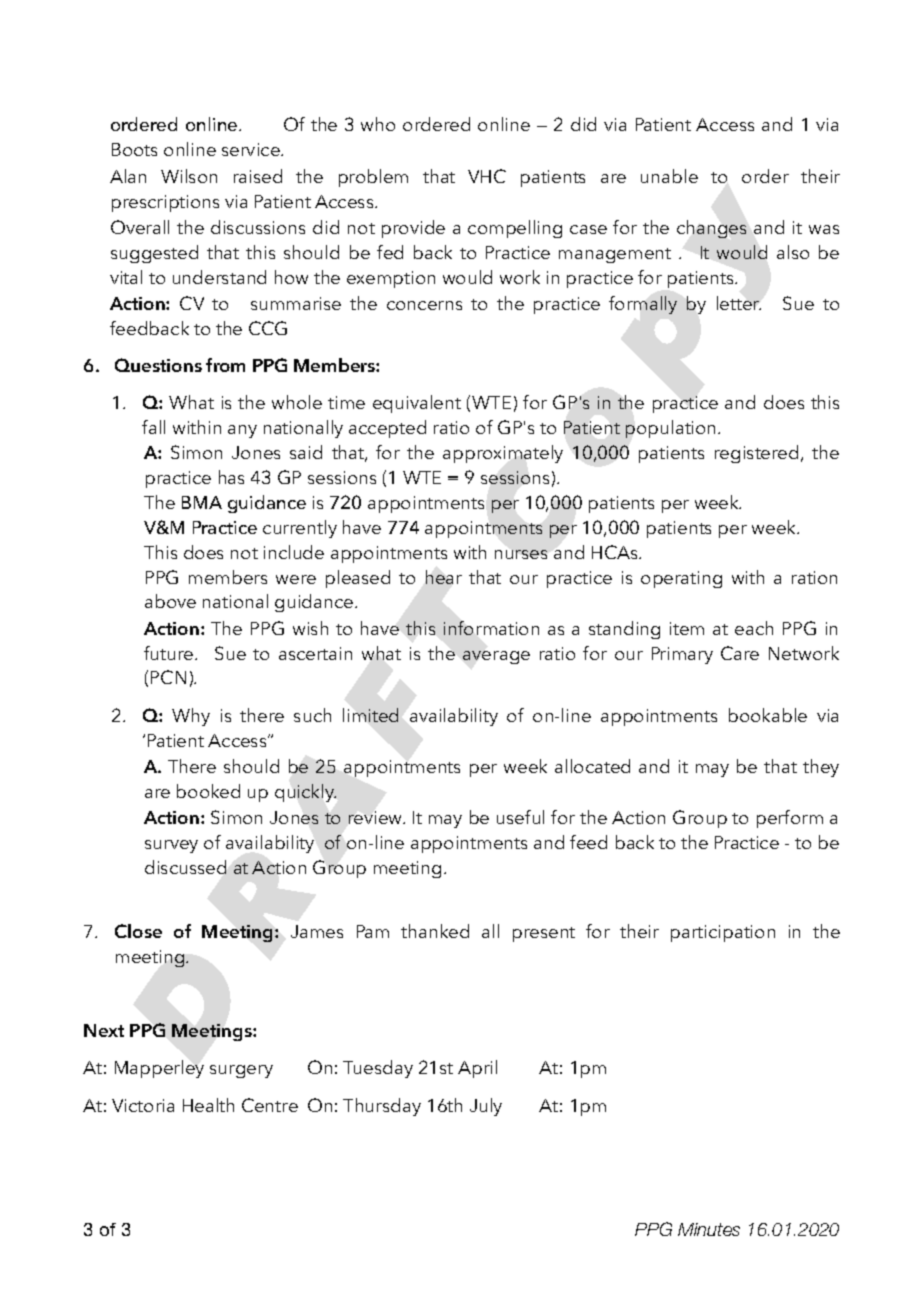  Describe the element at coordinates (153, 427) in the page. I see `fall` at that location.
